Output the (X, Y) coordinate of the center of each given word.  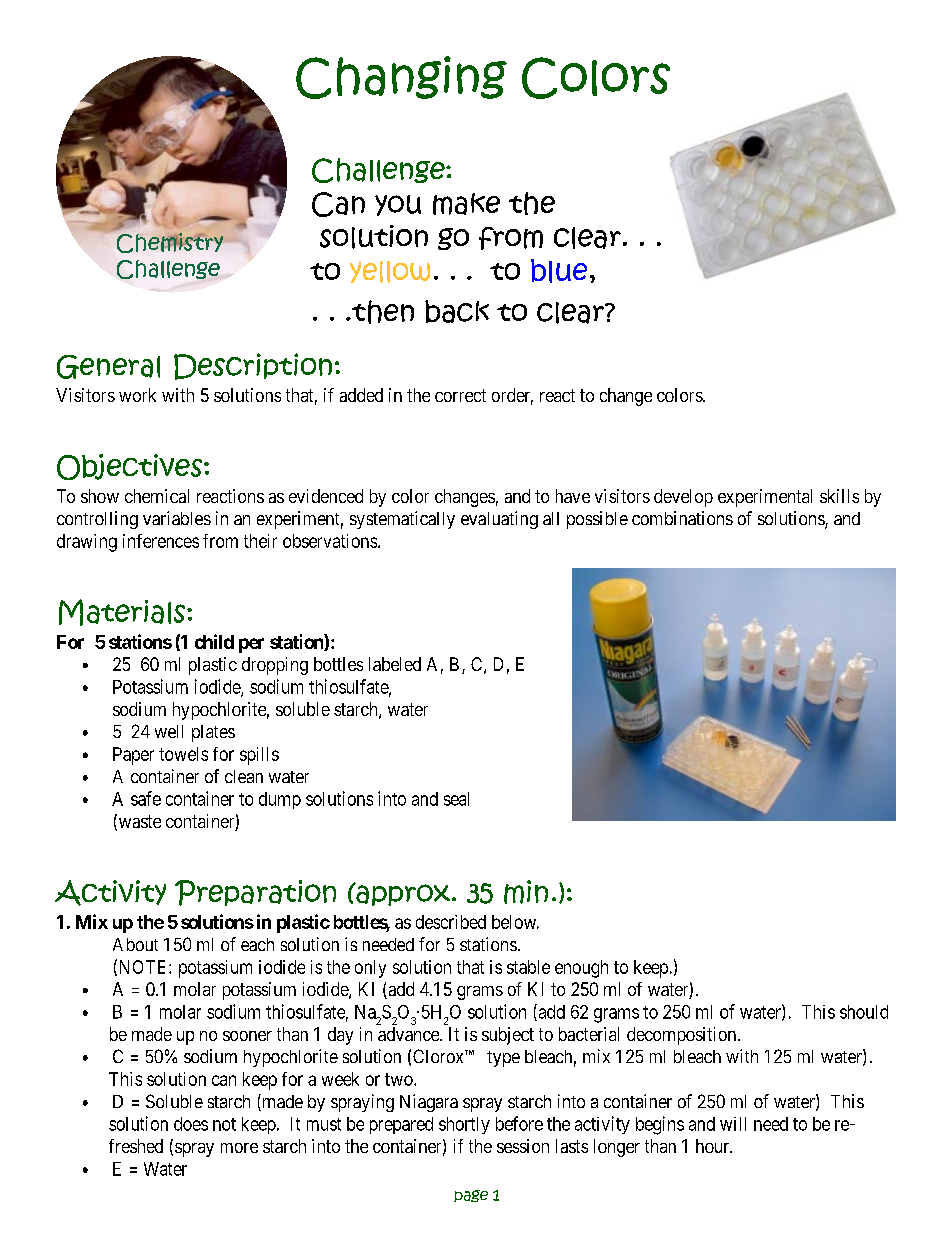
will (733, 1124)
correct (460, 395)
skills (839, 496)
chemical (157, 496)
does (191, 1124)
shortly (464, 1125)
